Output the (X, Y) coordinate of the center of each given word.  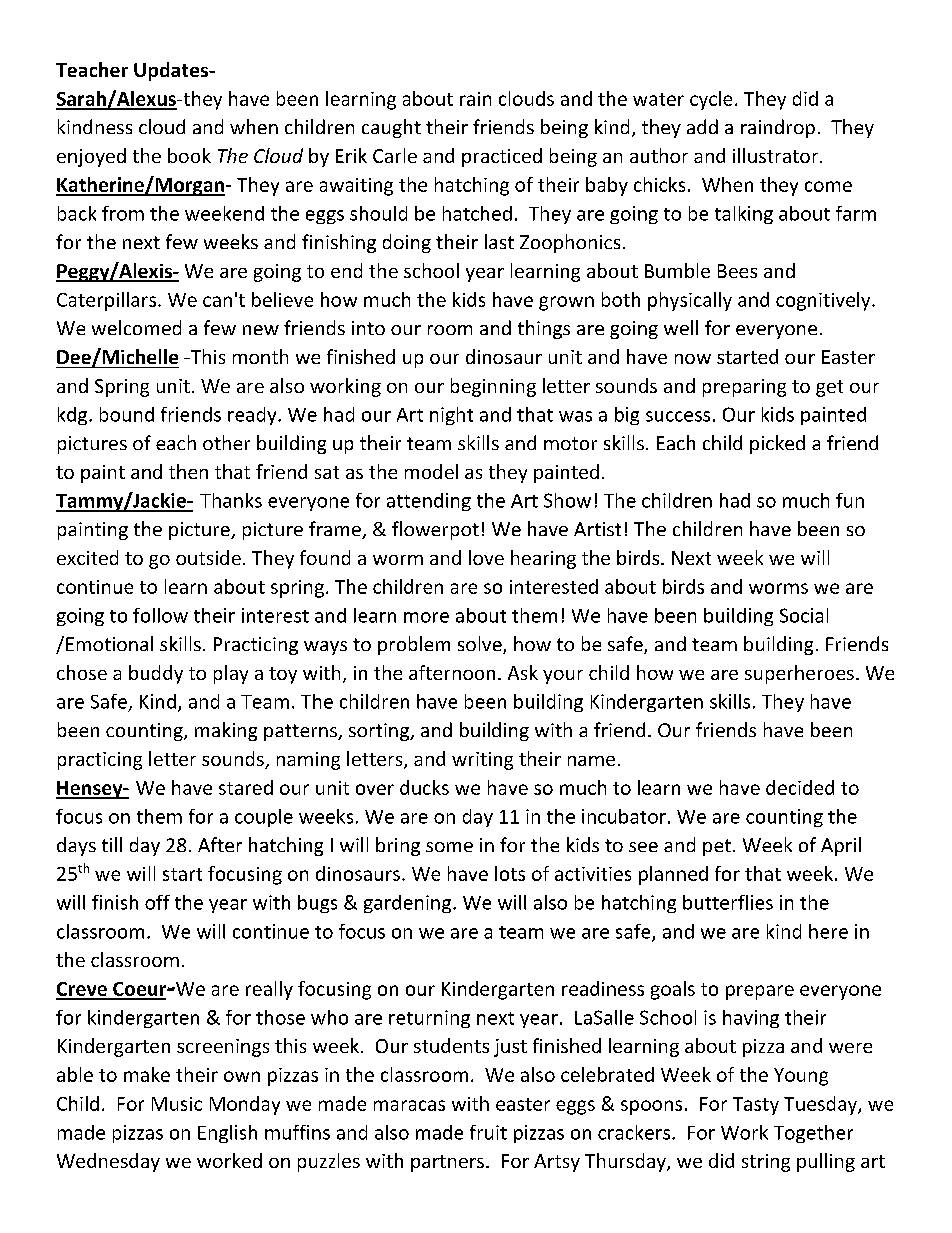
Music (177, 1104)
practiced (502, 157)
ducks (424, 787)
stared (246, 787)
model (431, 471)
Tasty (756, 1106)
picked (777, 444)
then (188, 471)
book (189, 155)
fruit (488, 1132)
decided (800, 787)
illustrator (777, 155)
